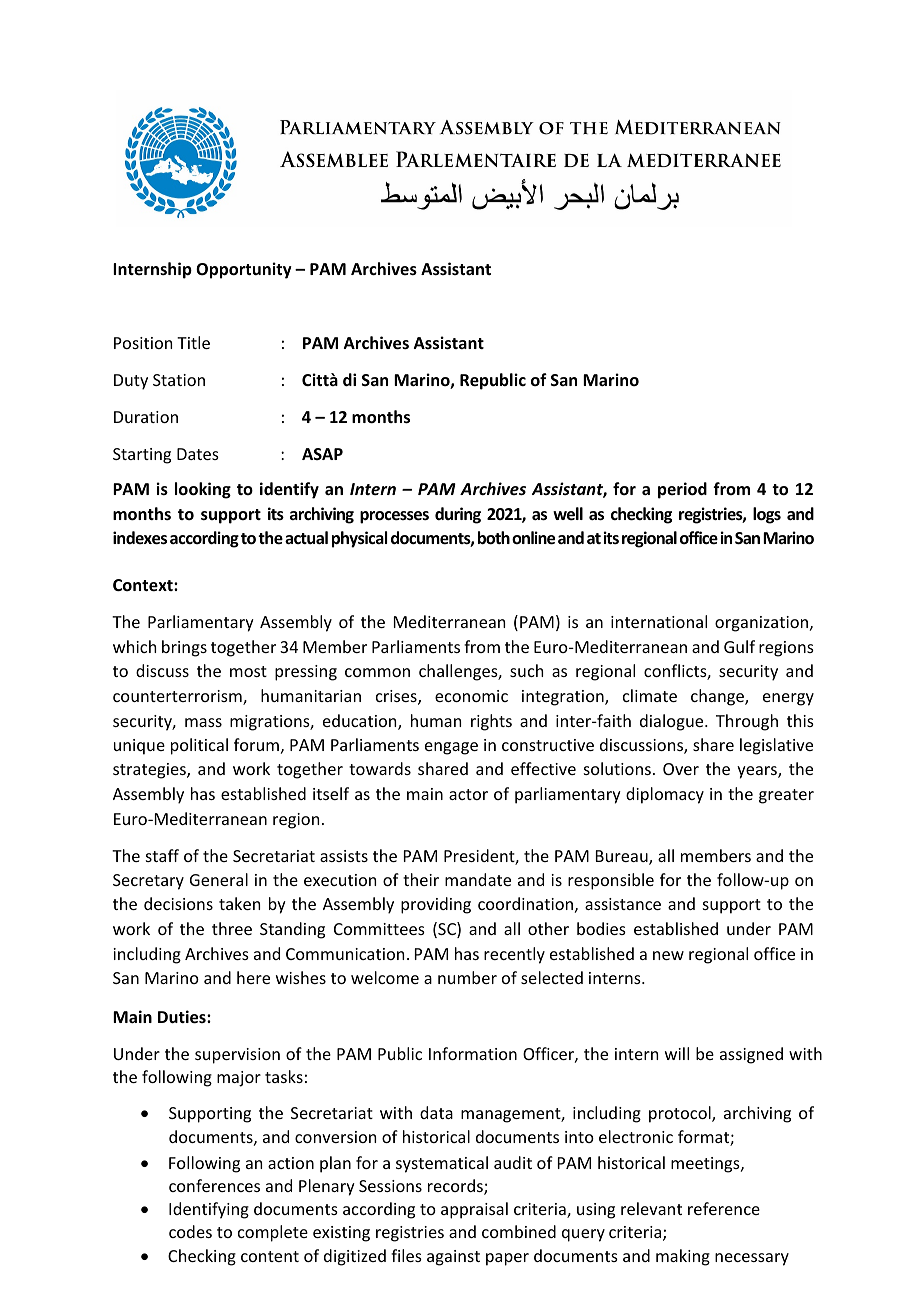 This image has width=924, height=1308. What do you see at coordinates (467, 977) in the image?
I see `number` at bounding box center [467, 977].
